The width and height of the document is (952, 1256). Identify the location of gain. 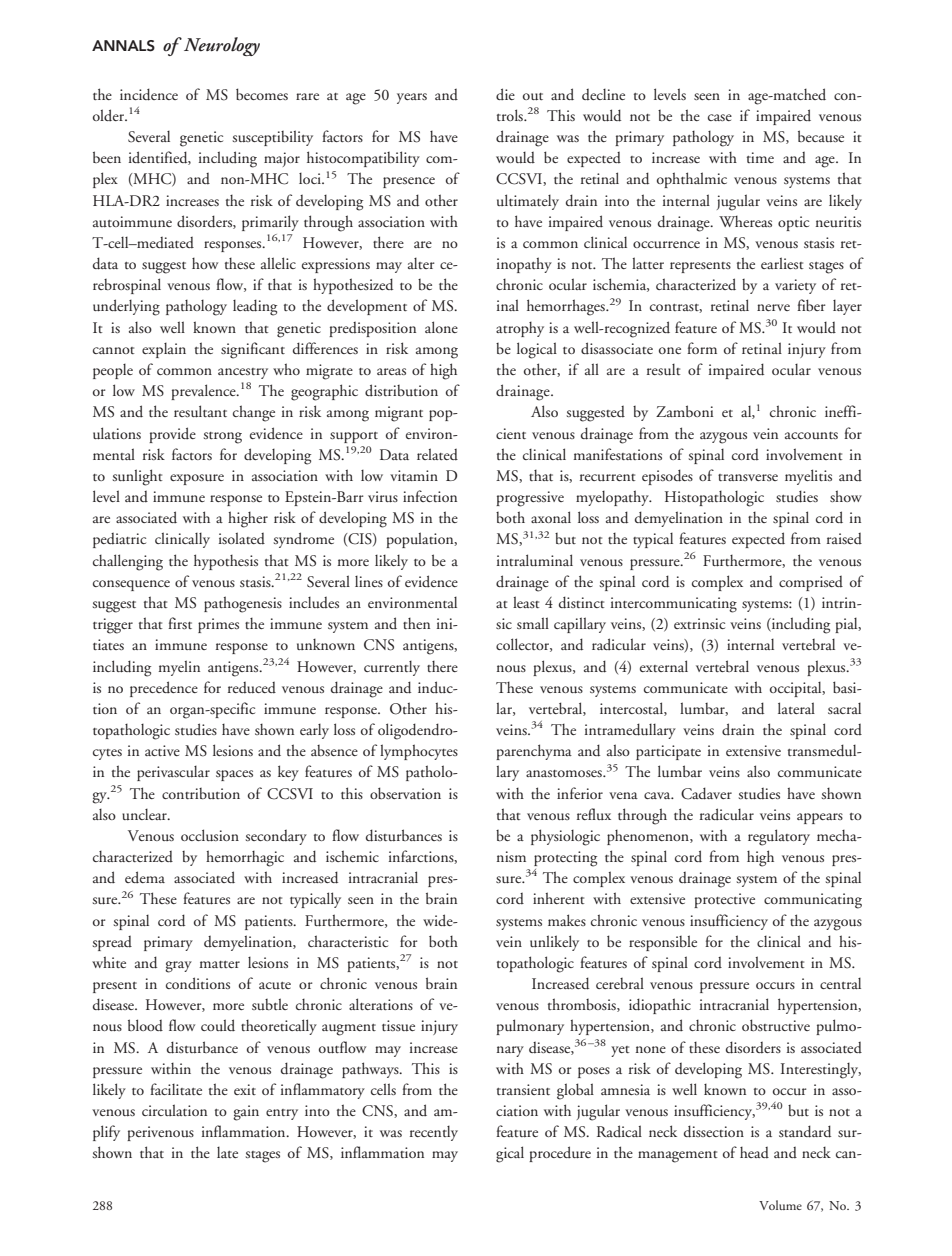
(246, 1113).
